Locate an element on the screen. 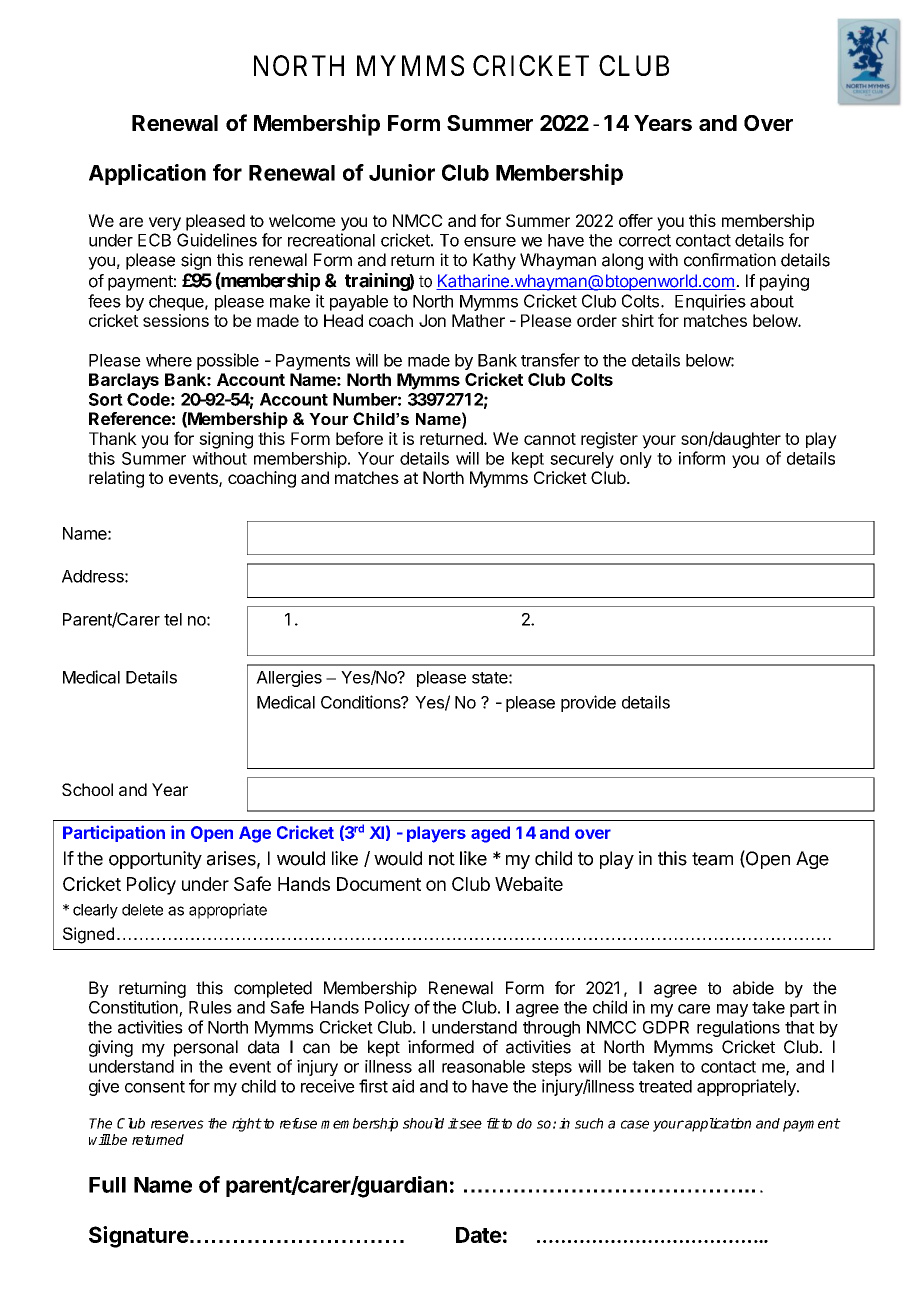  Date is located at coordinates (479, 1235).
